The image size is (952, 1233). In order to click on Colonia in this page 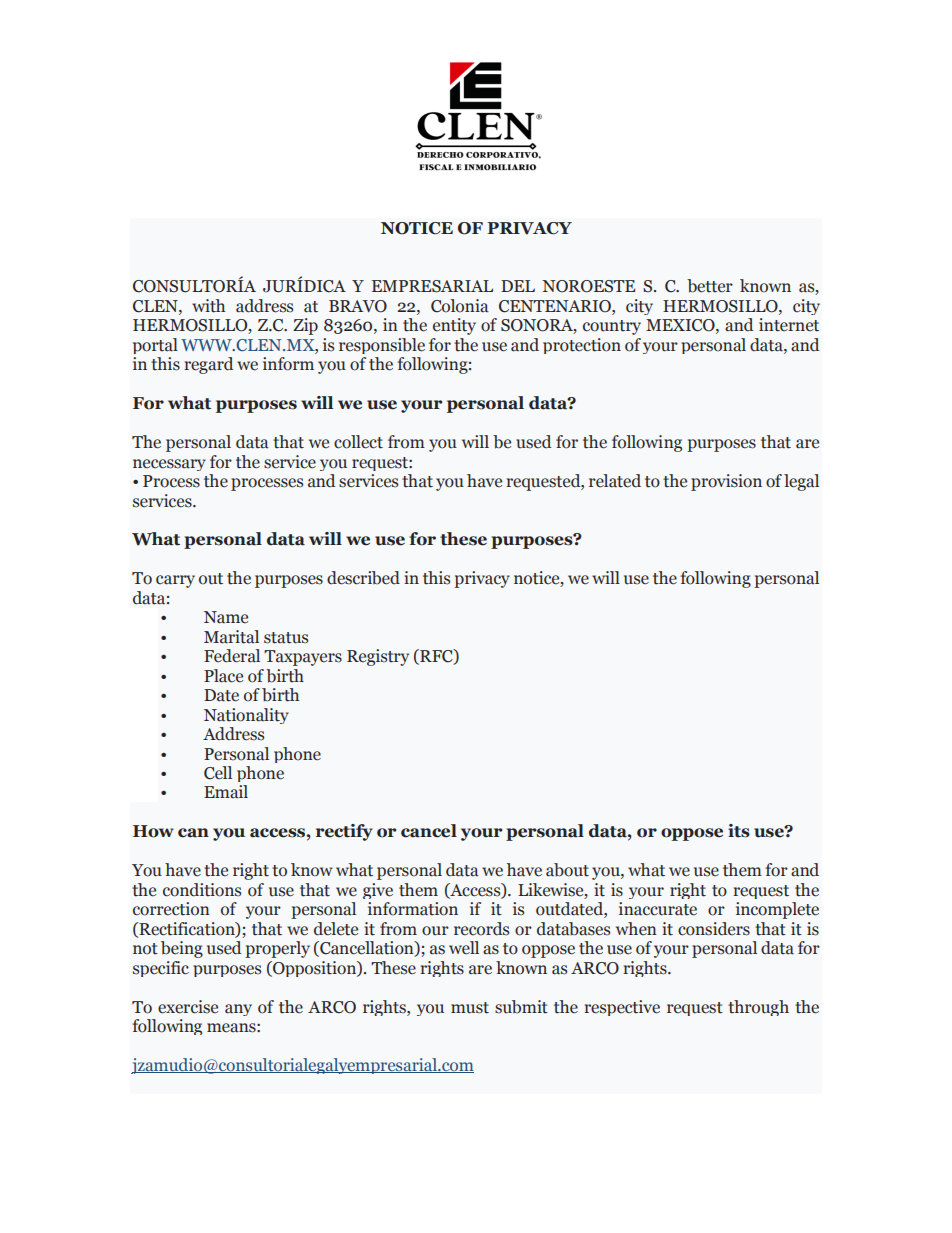, I will do `click(460, 306)`.
